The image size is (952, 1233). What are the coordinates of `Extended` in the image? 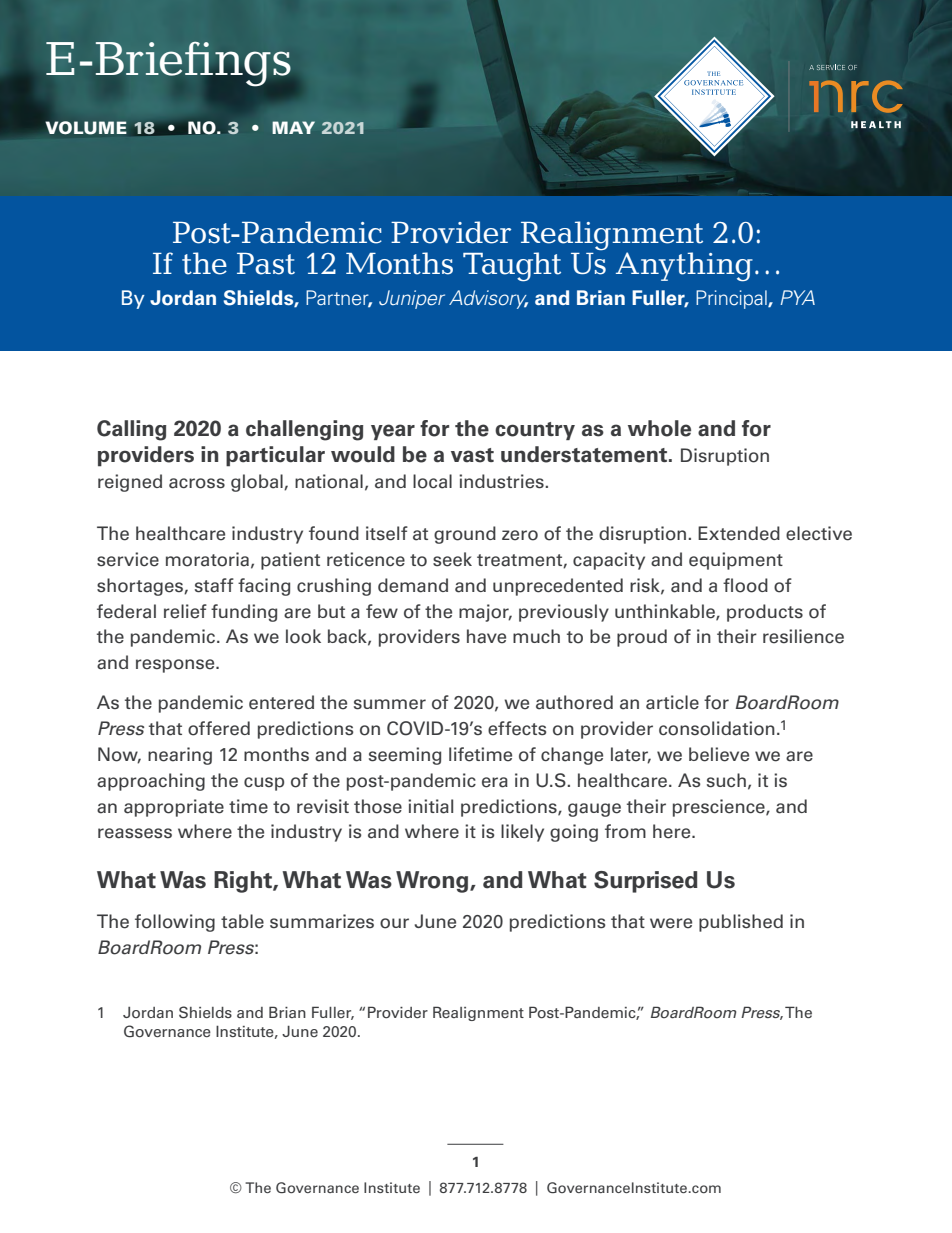 It's located at (739, 533).
